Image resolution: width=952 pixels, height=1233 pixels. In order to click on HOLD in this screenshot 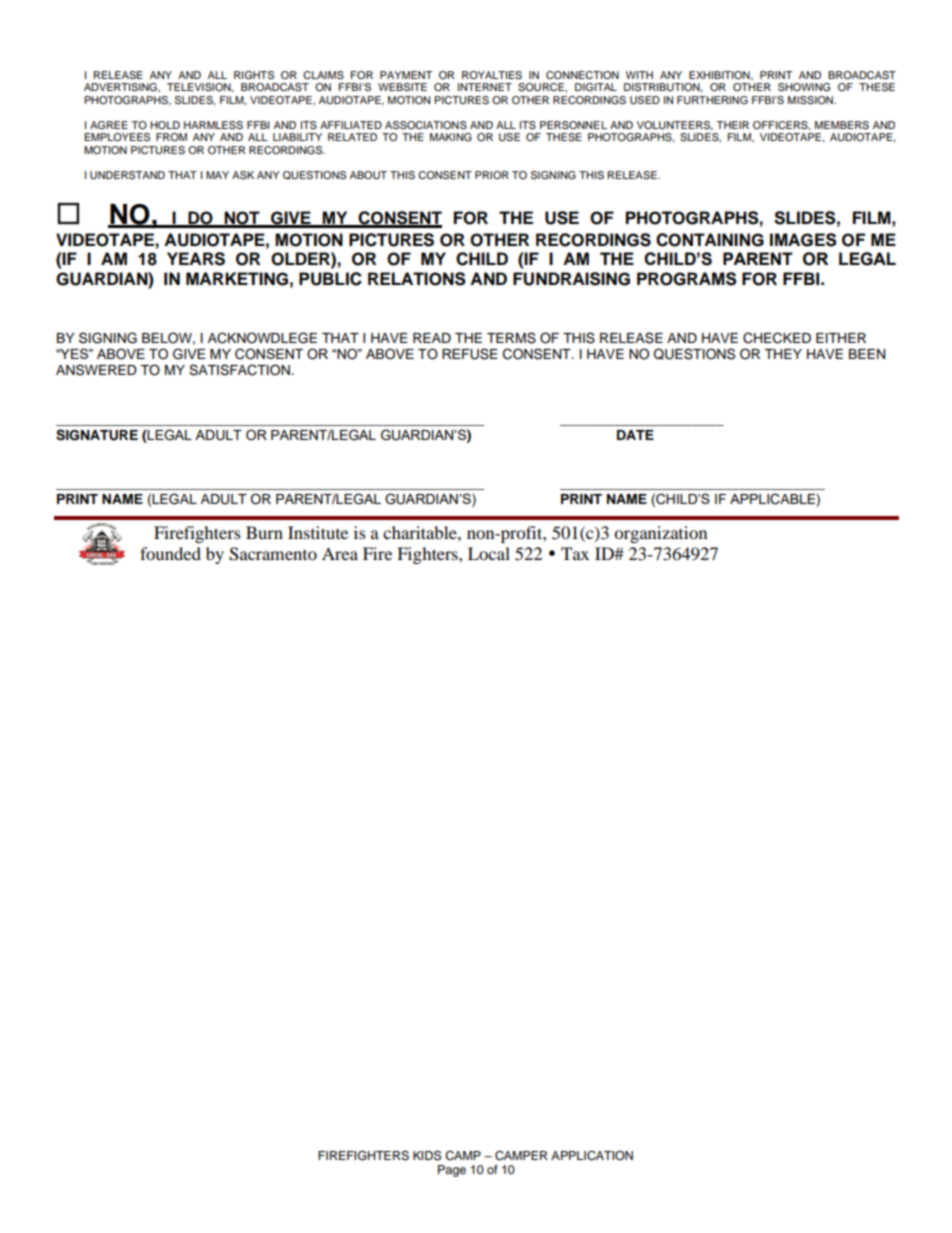, I will do `click(165, 125)`.
